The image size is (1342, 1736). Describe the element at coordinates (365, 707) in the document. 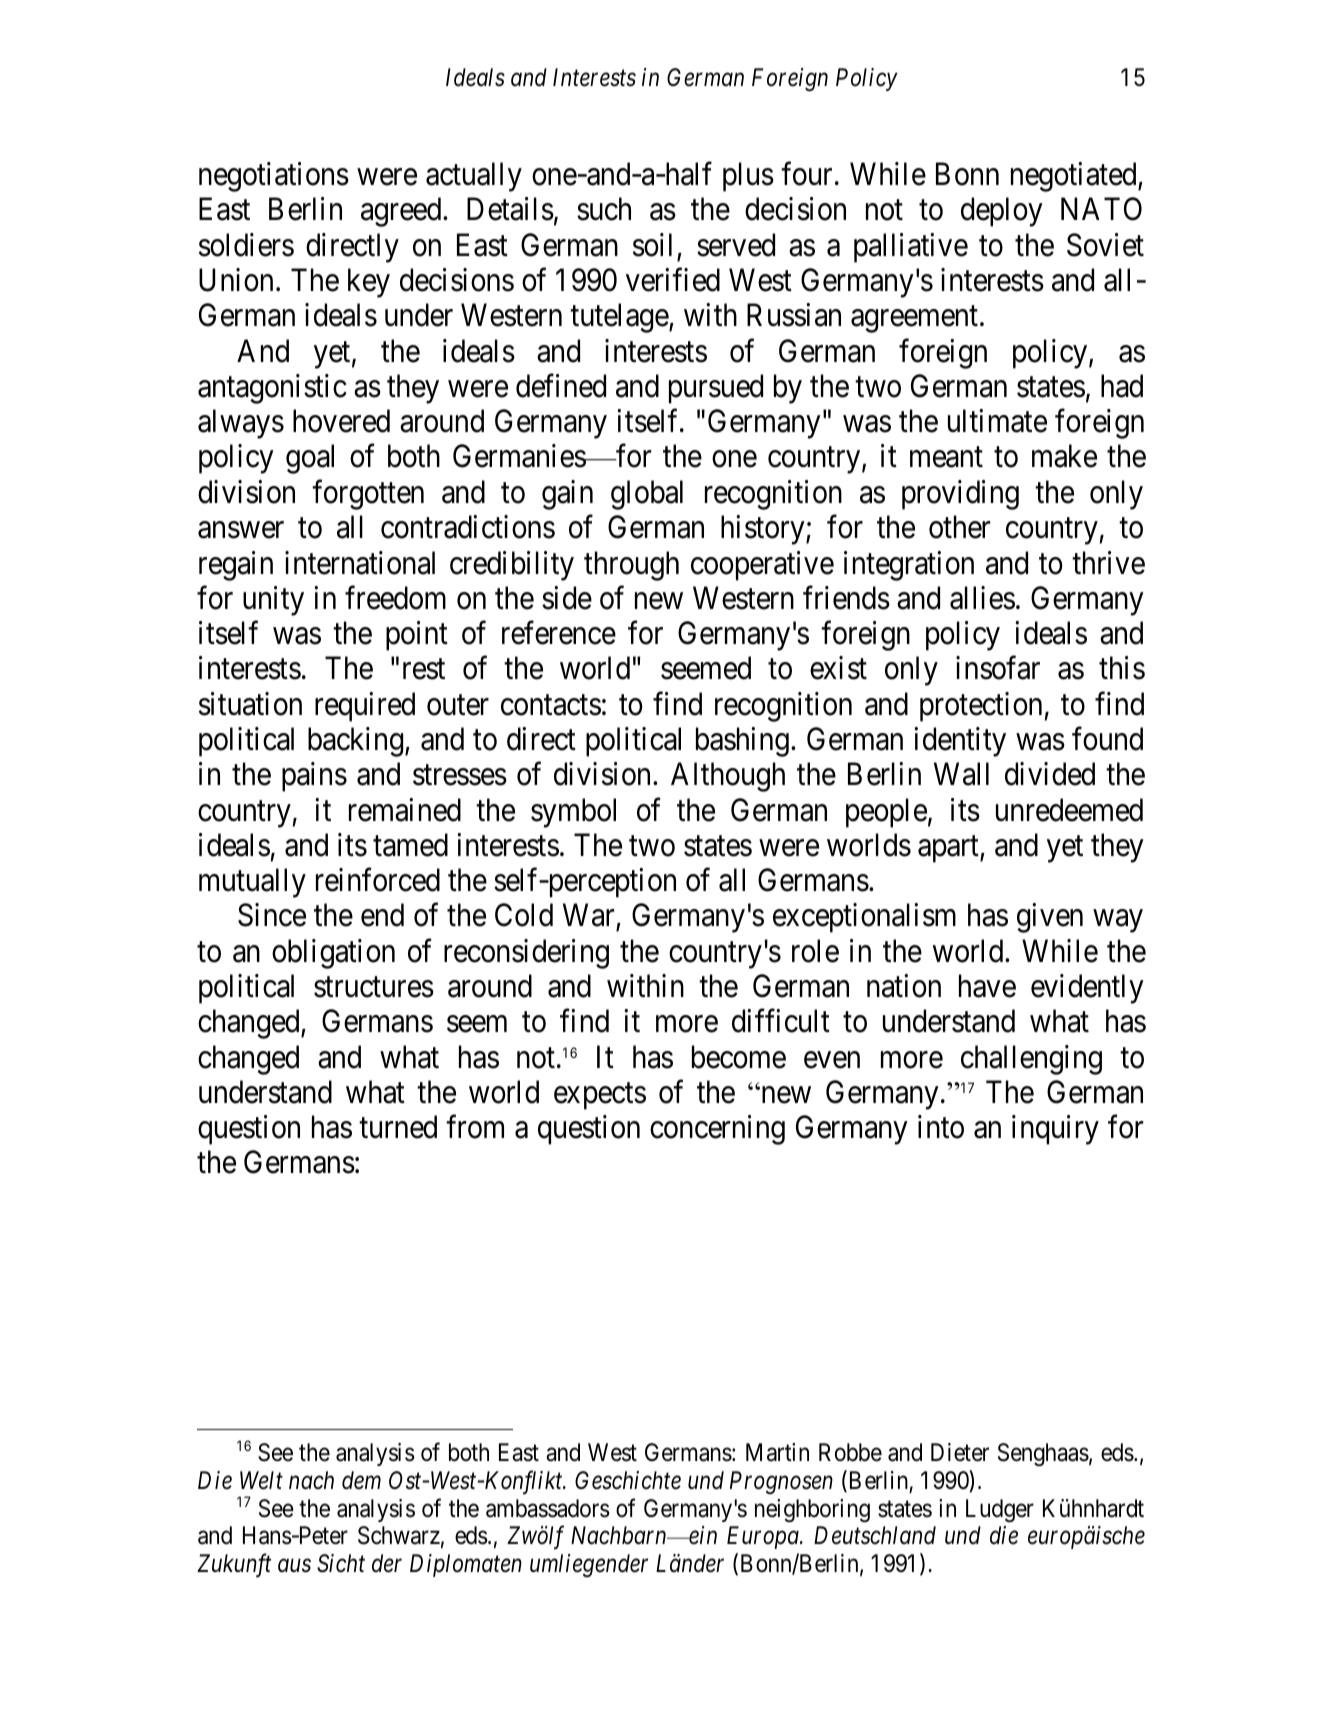

I see `required` at that location.
